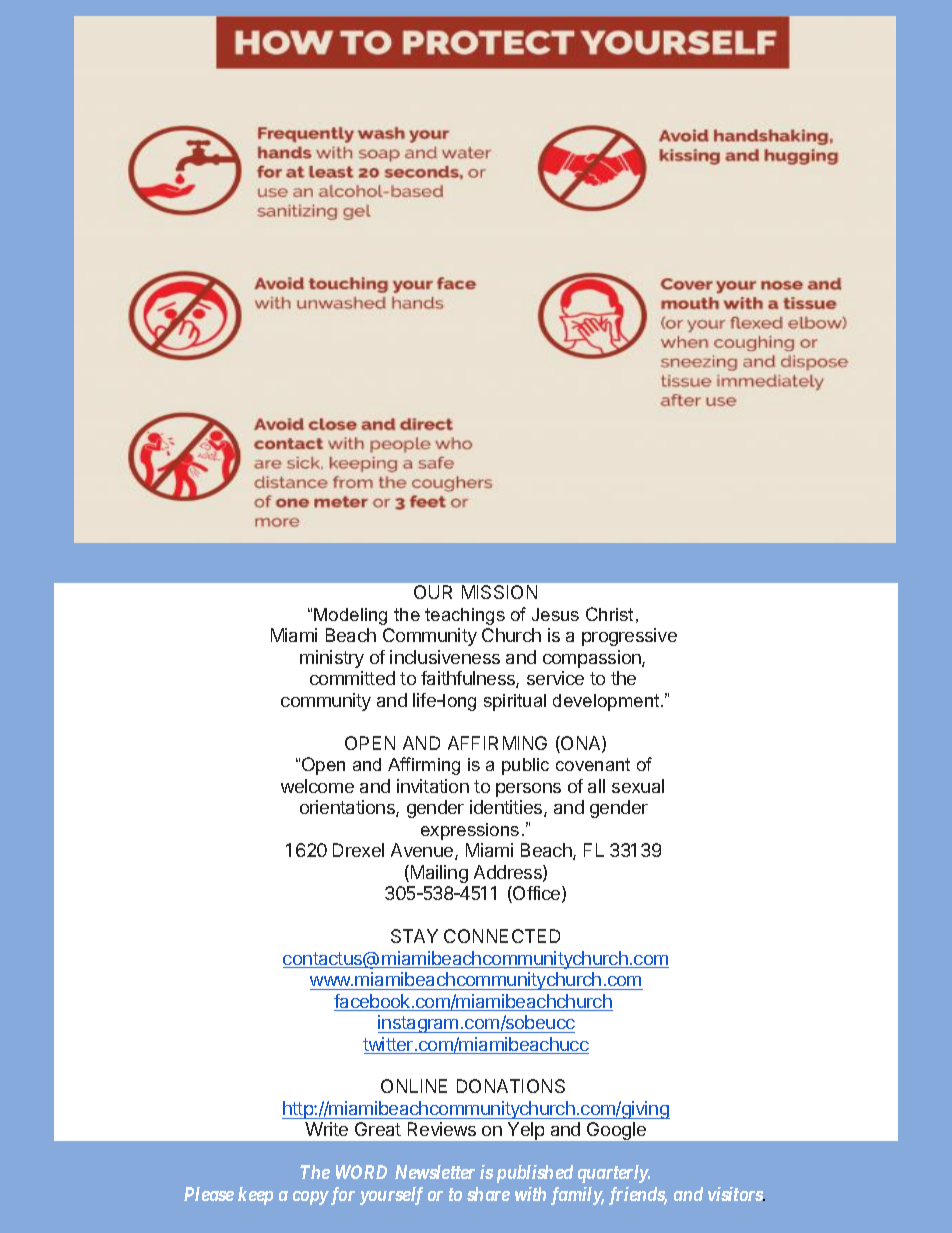 The width and height of the image is (952, 1233). I want to click on DONATIONS, so click(511, 1086).
